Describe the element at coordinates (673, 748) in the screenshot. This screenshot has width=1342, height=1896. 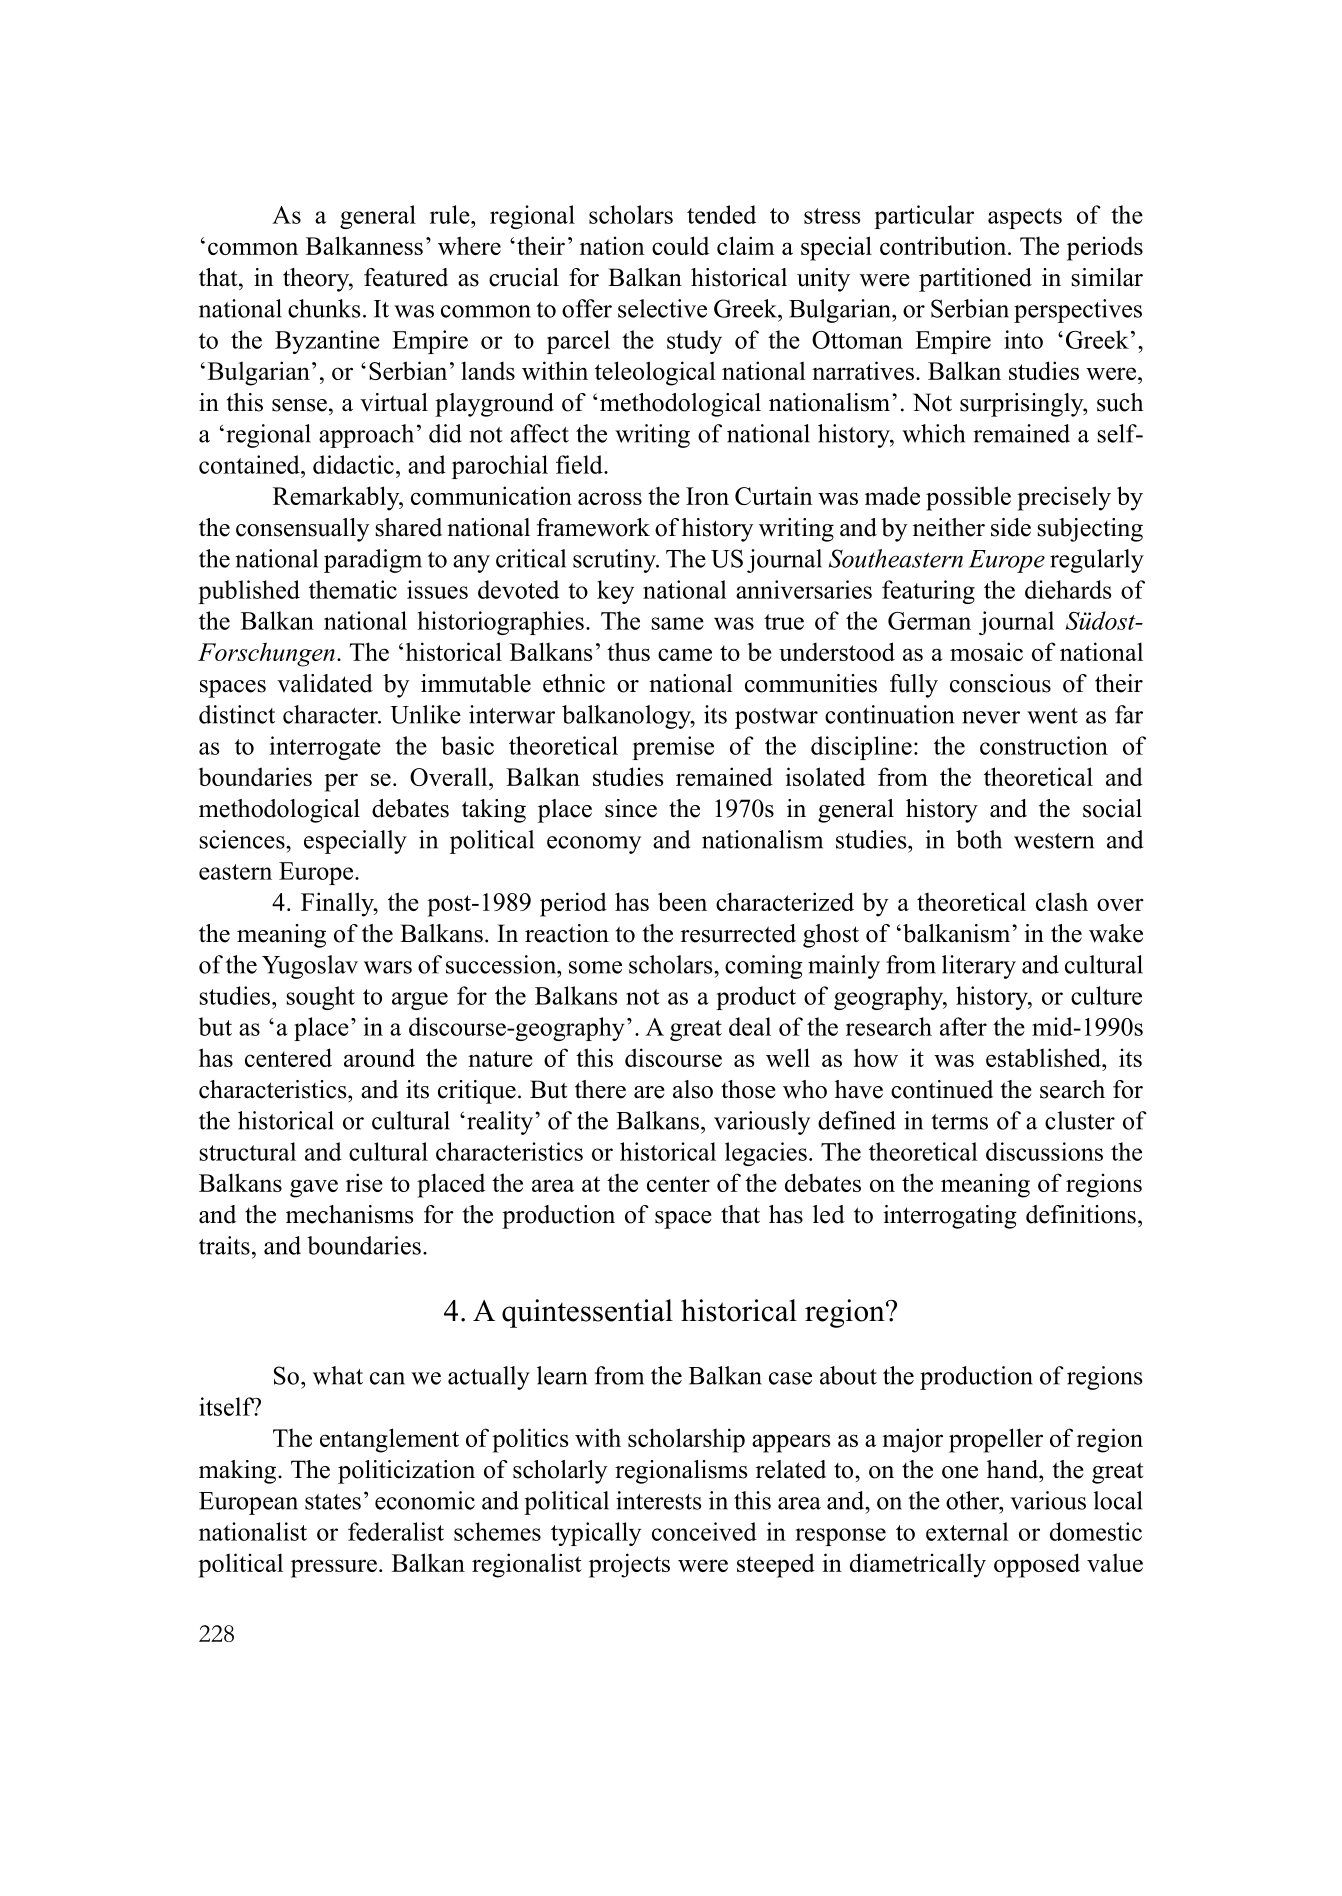
I see `premise` at that location.
